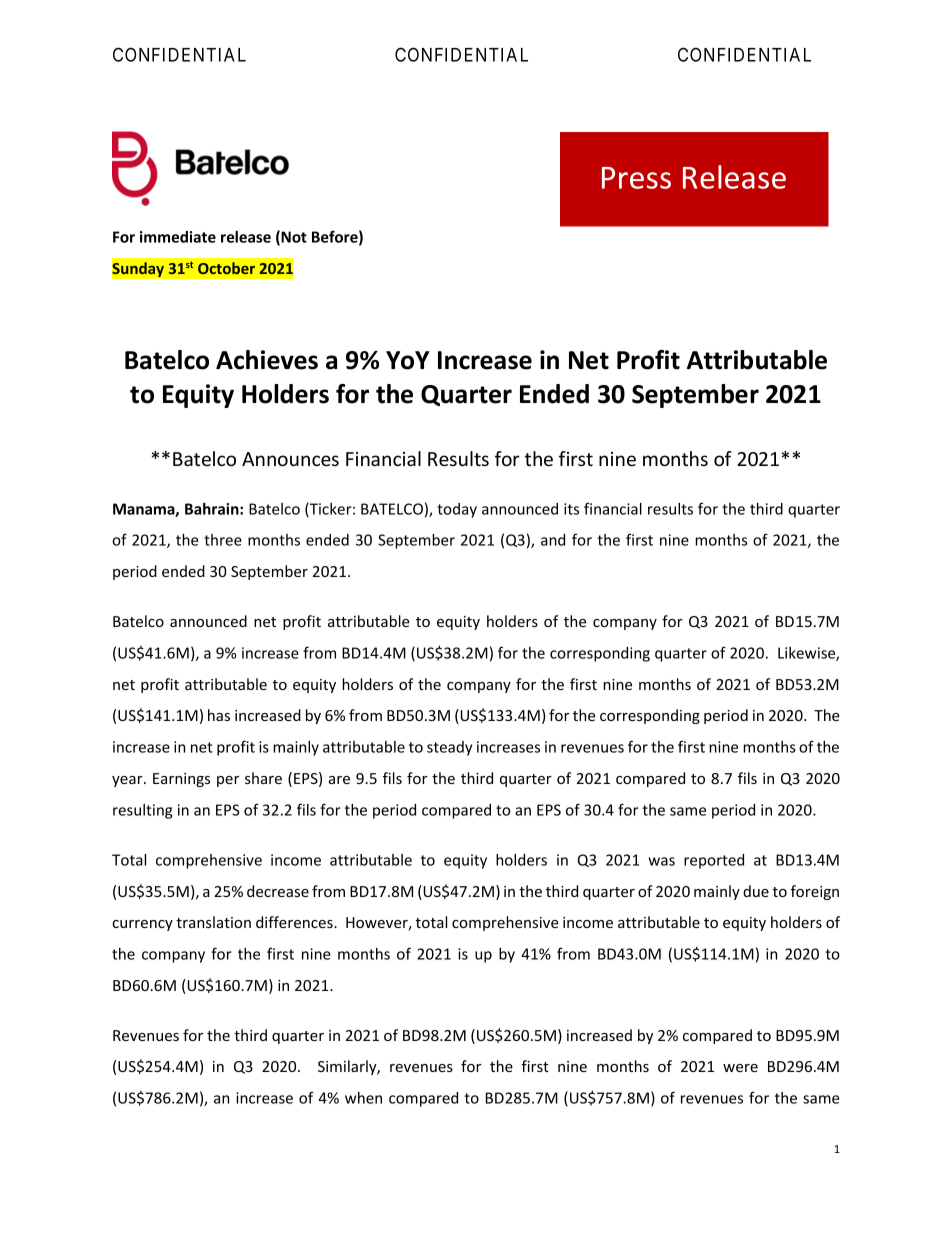  Describe the element at coordinates (178, 237) in the page. I see `immediate` at that location.
